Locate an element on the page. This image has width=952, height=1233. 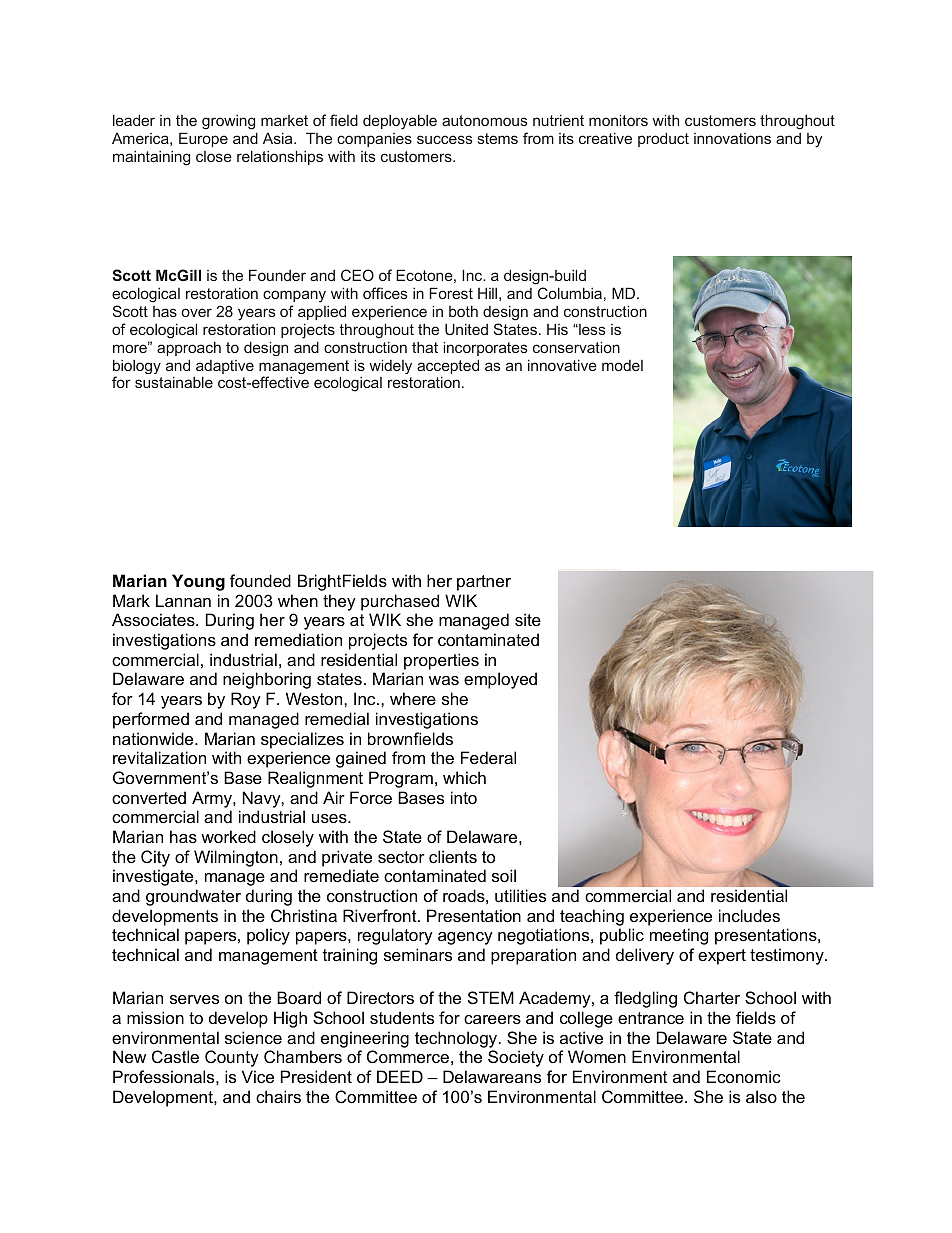
Economic is located at coordinates (744, 1076).
